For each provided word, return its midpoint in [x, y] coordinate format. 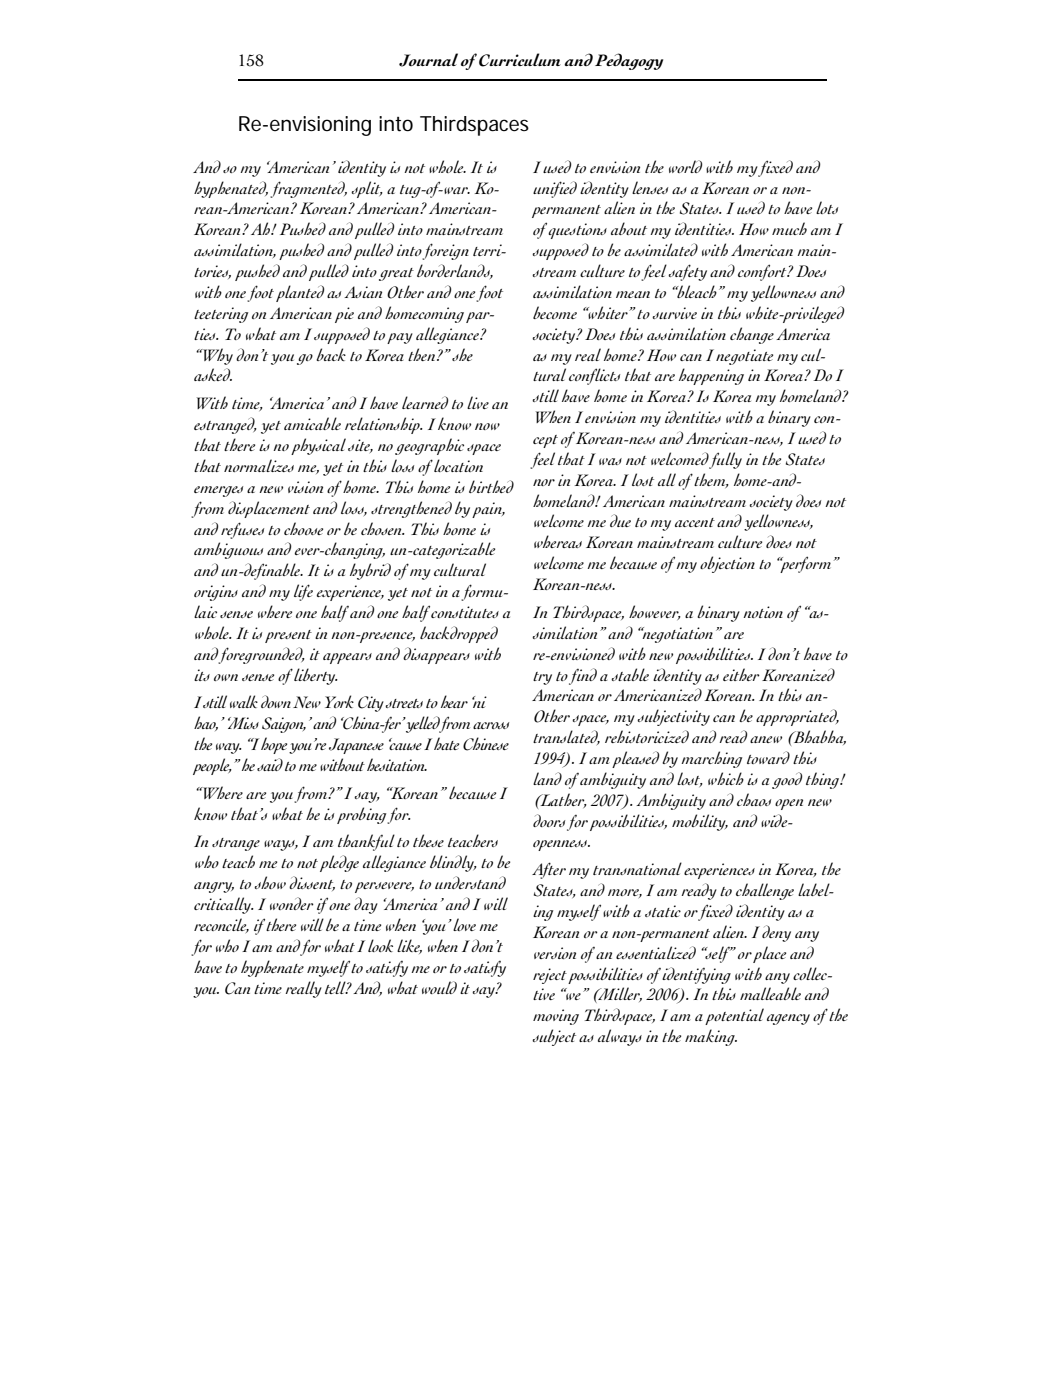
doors [549, 820]
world [686, 166]
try [542, 678]
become [555, 312]
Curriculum [520, 60]
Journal [428, 60]
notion [763, 612]
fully [725, 460]
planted [300, 293]
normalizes [259, 465]
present [288, 636]
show [270, 882]
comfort [763, 272]
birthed [491, 486]
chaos [754, 799]
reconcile [221, 925]
